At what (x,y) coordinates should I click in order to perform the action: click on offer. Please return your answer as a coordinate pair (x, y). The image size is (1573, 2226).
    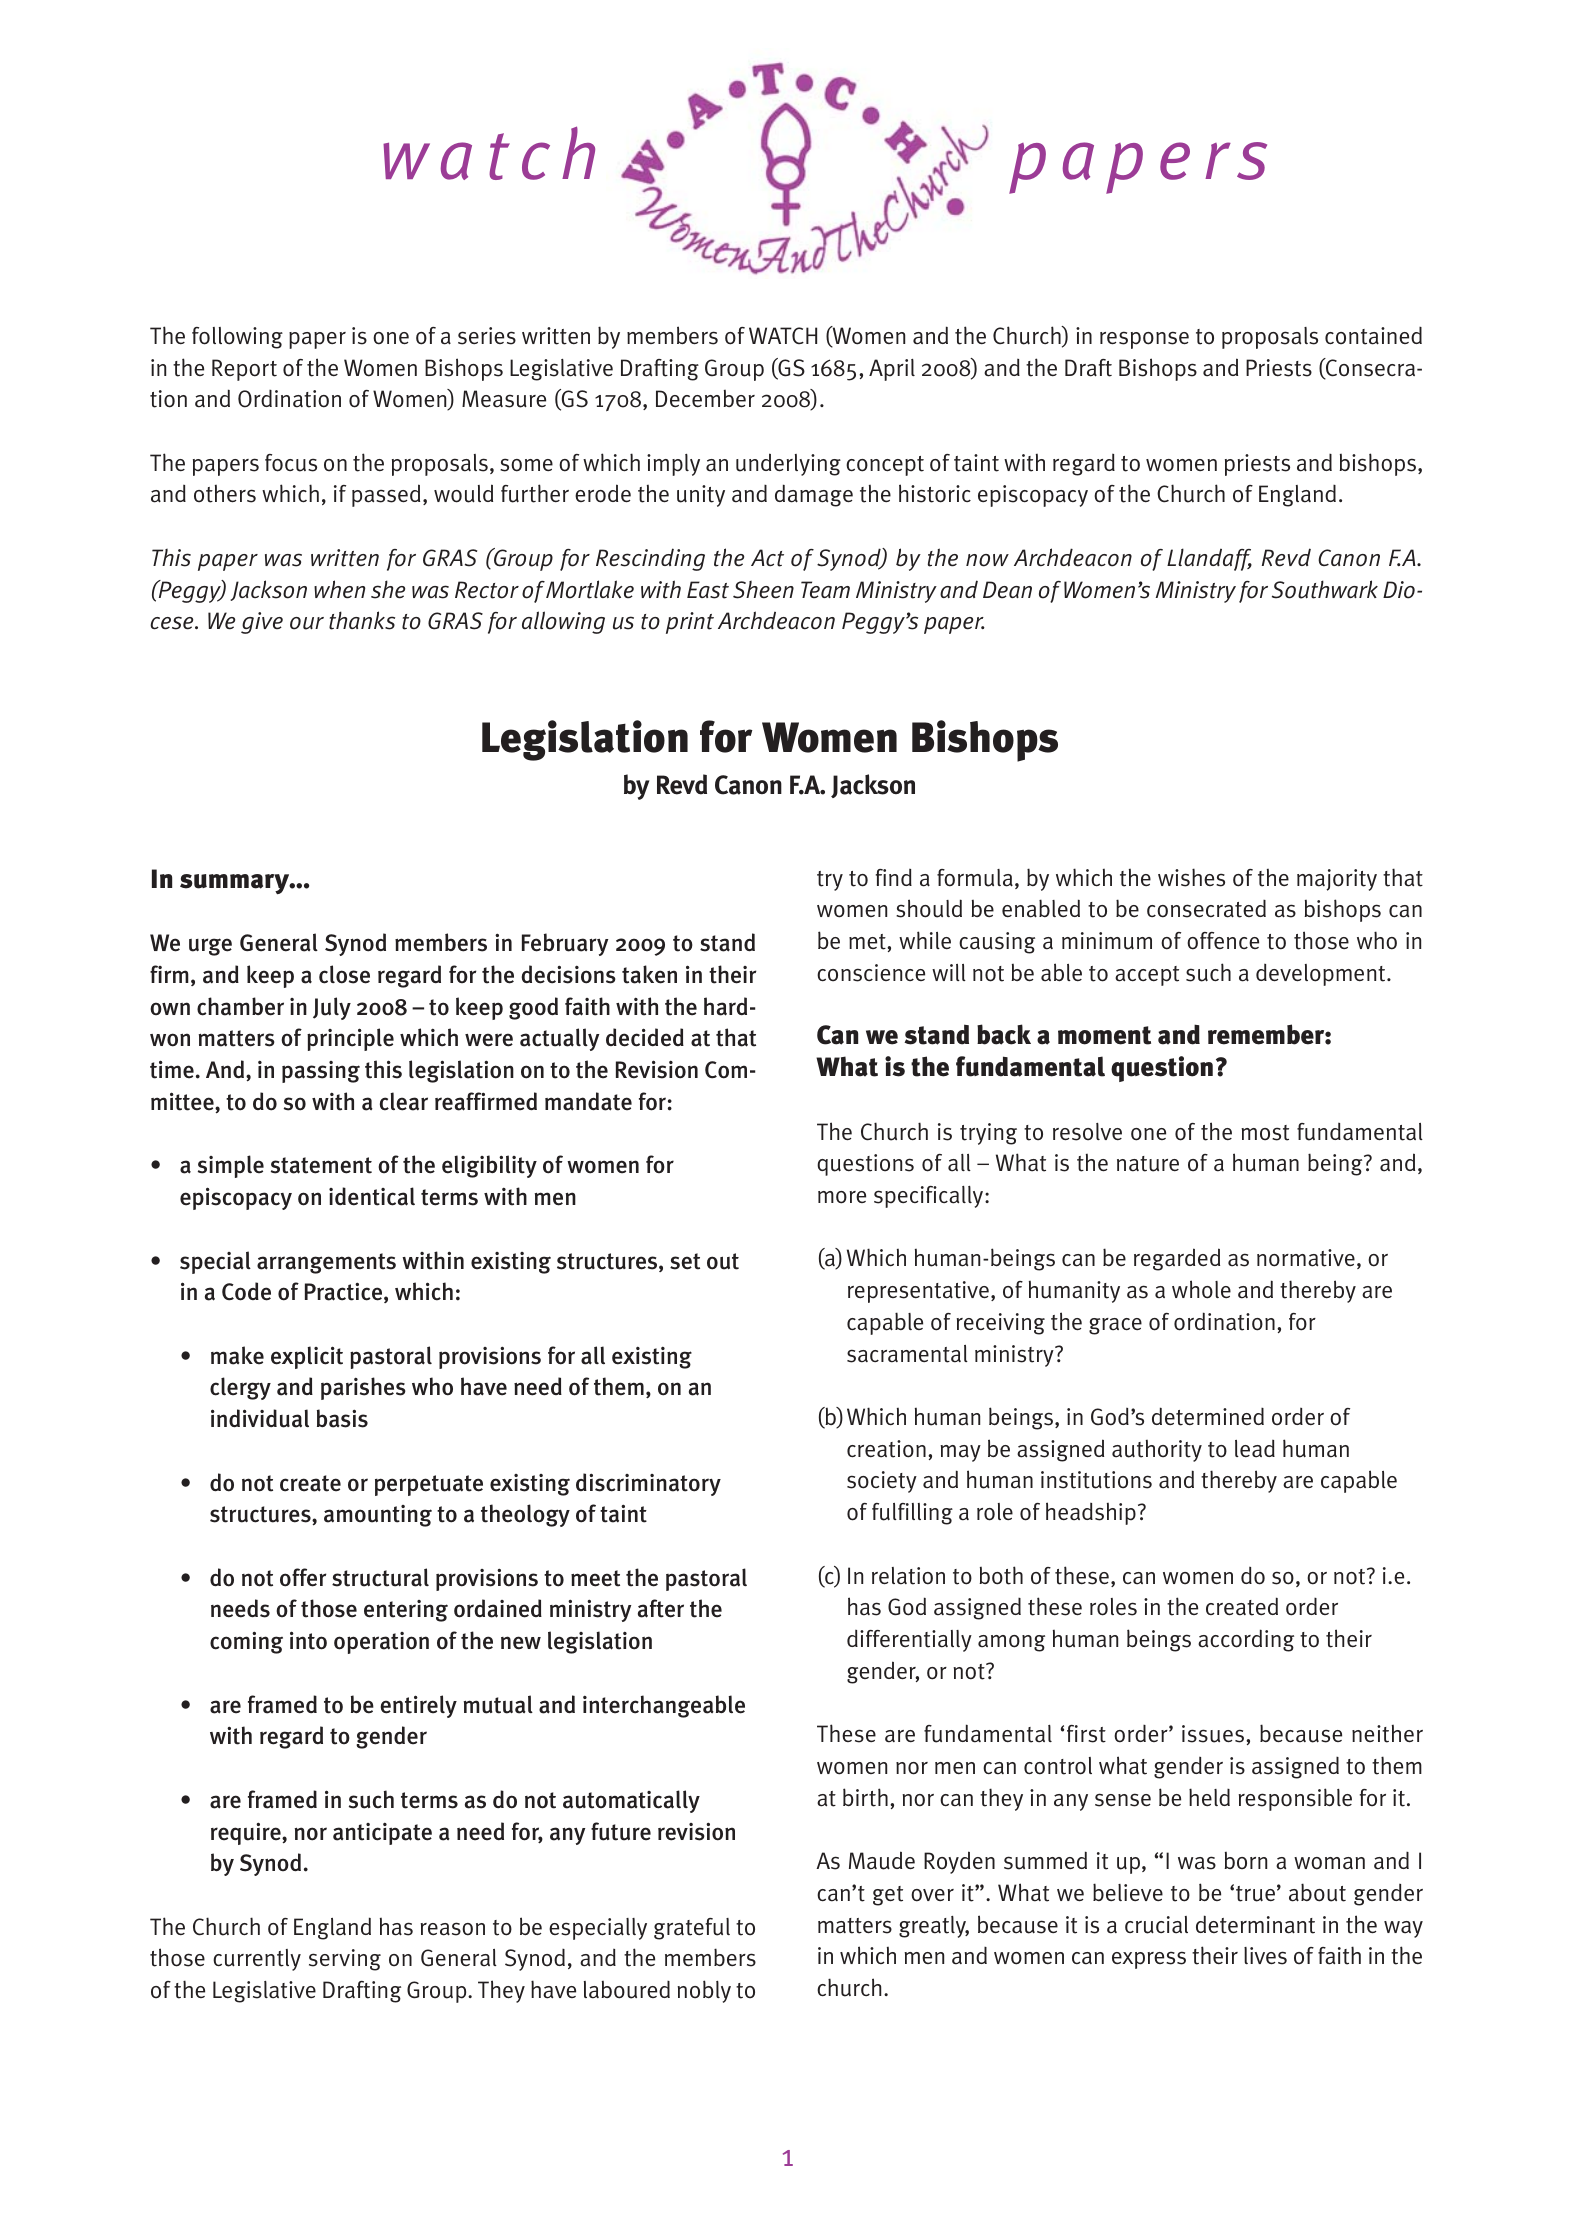
    Looking at the image, I should click on (303, 1577).
